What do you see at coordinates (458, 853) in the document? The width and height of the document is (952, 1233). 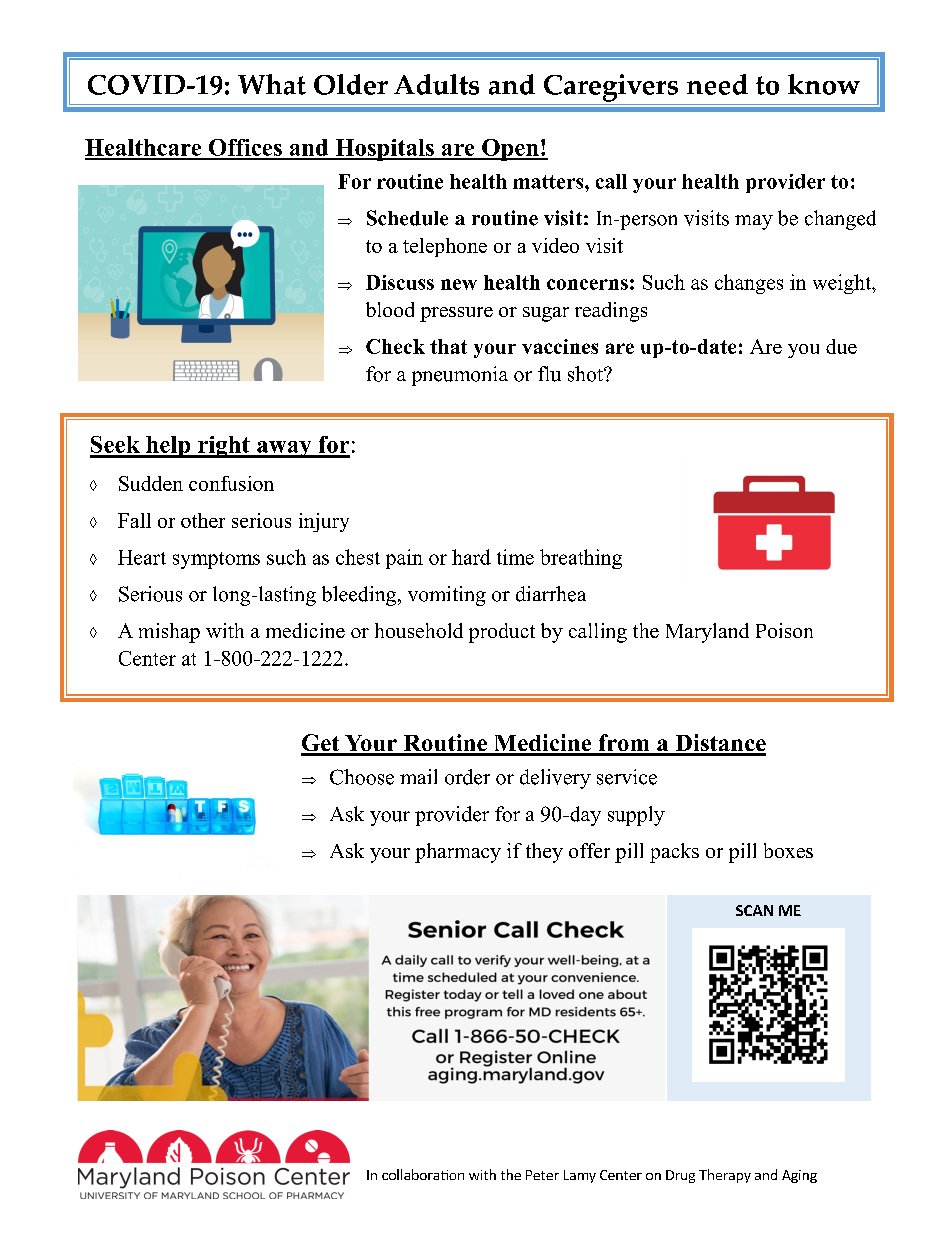 I see `pharmacy` at bounding box center [458, 853].
